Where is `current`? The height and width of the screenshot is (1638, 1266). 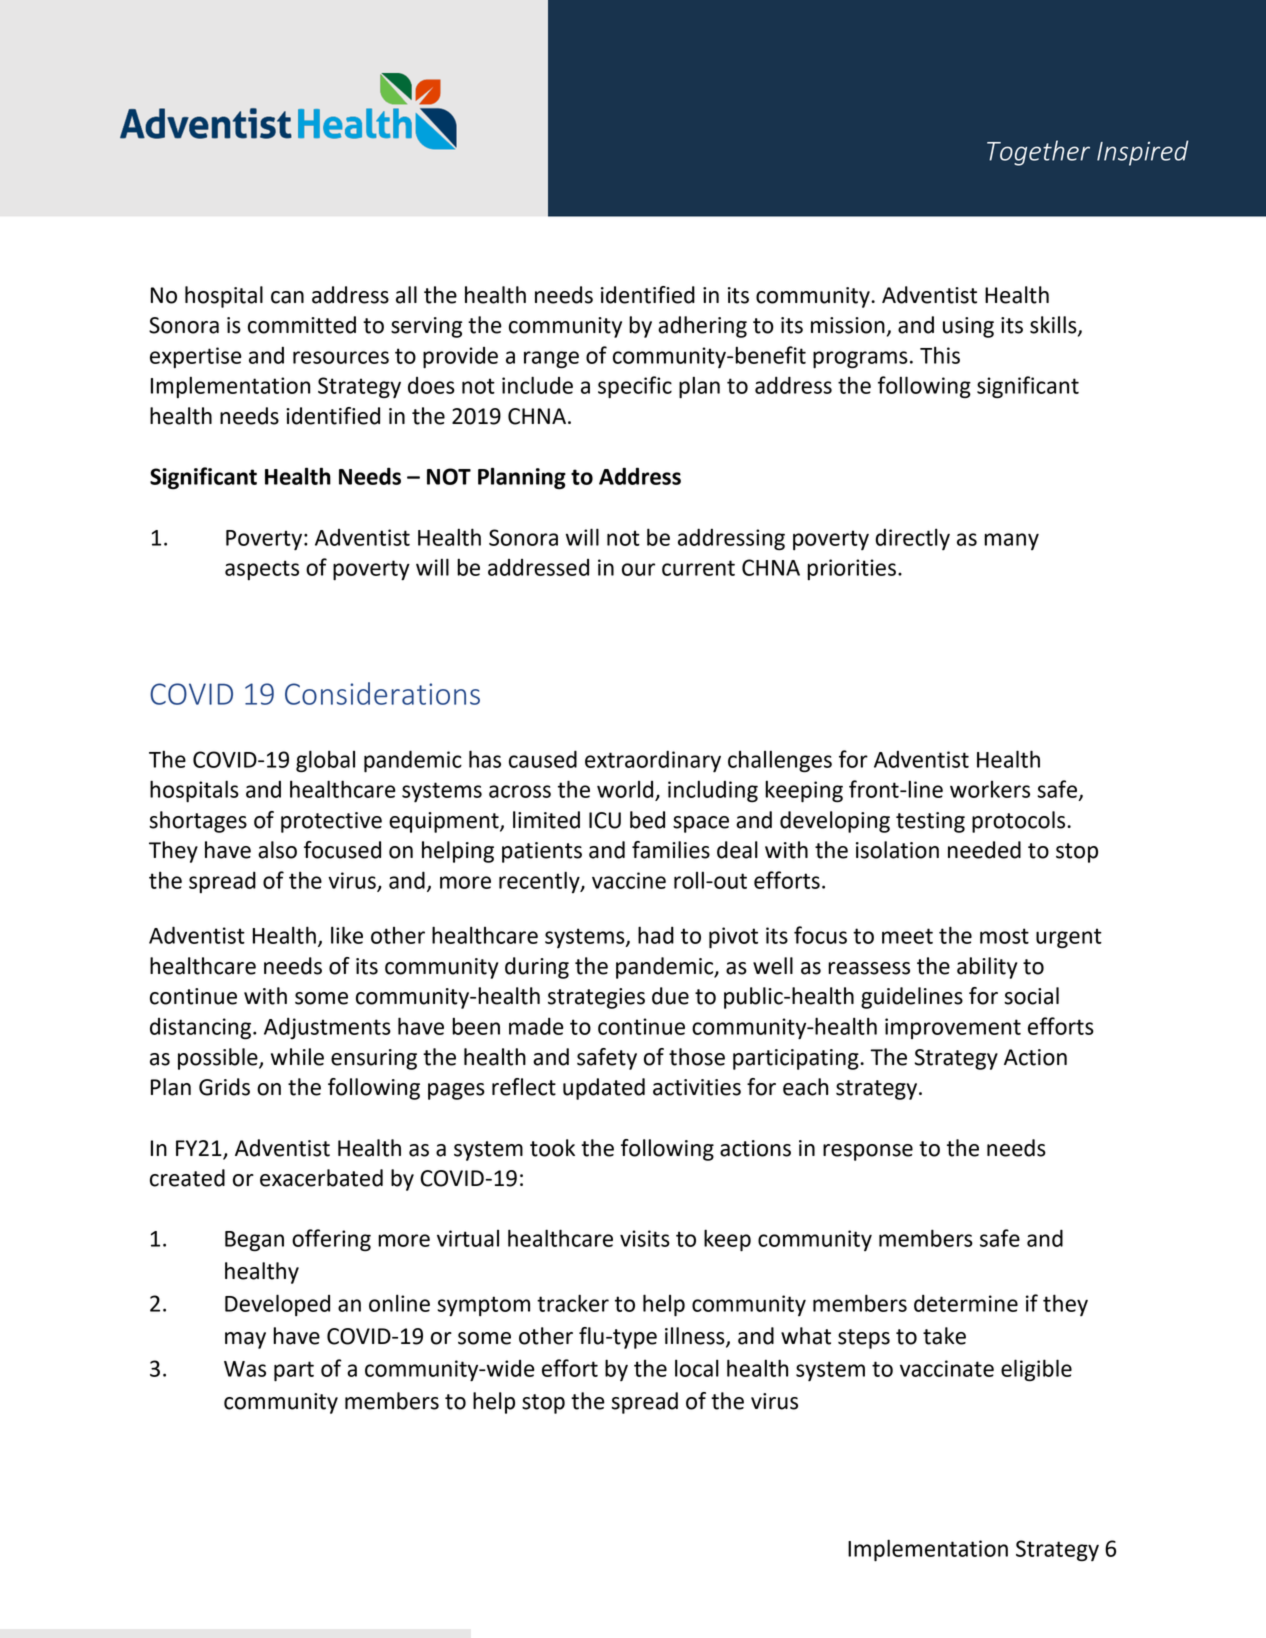 current is located at coordinates (698, 568).
